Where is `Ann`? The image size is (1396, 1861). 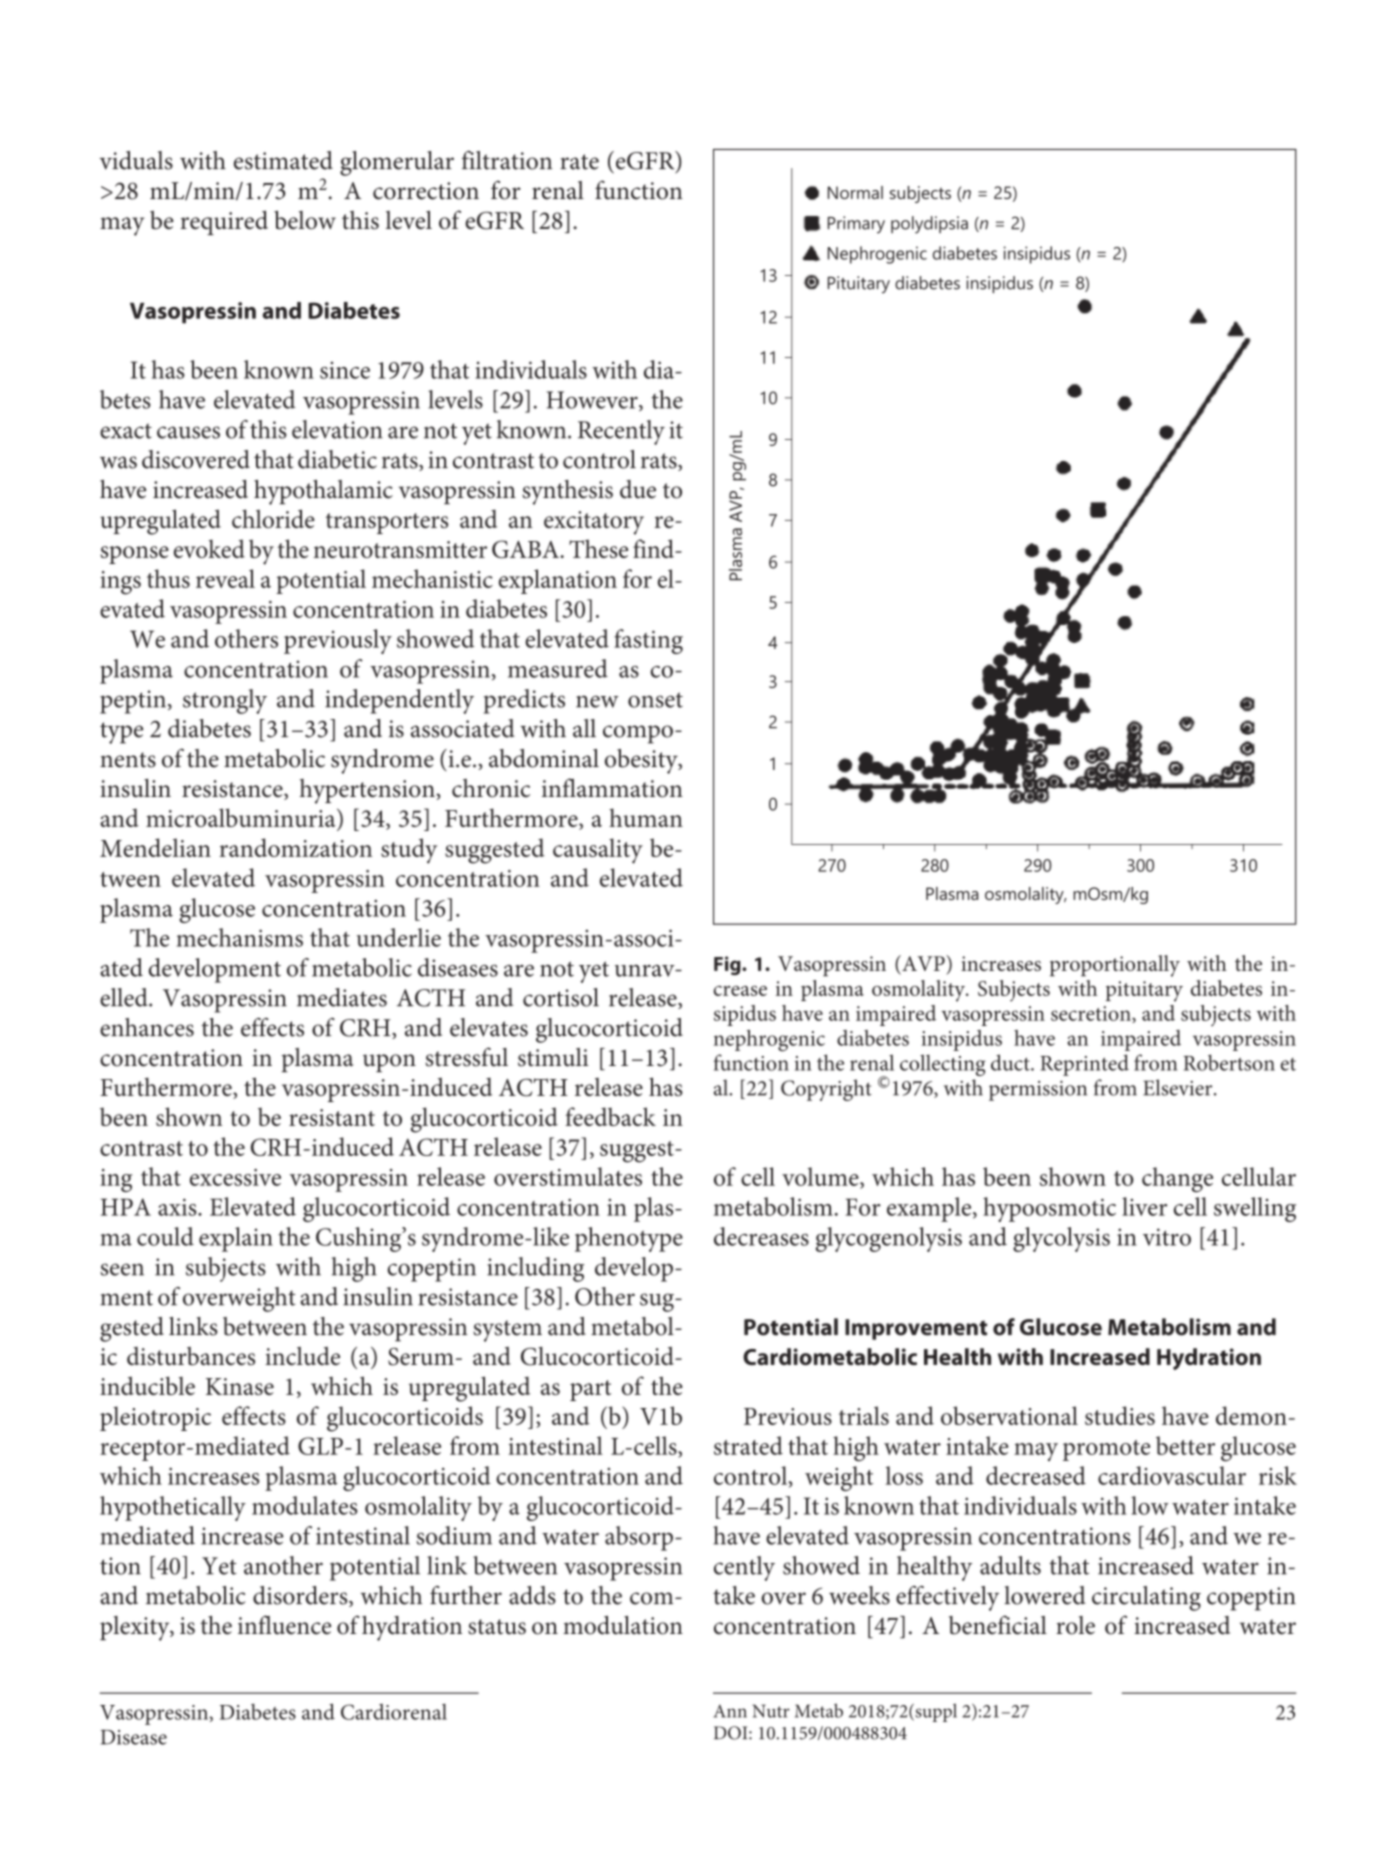 Ann is located at coordinates (730, 1711).
